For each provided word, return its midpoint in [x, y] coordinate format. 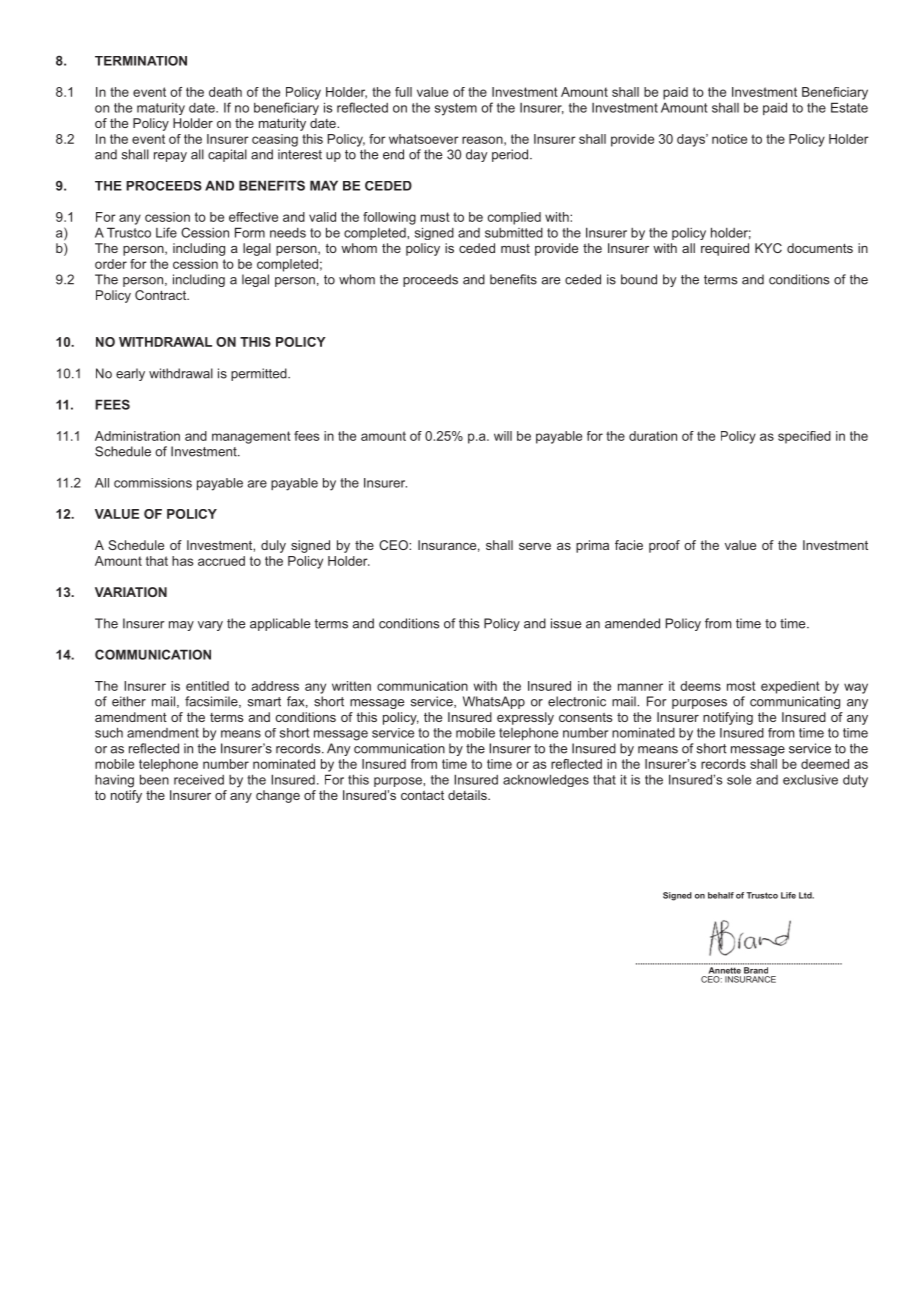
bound [639, 279]
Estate [849, 107]
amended [632, 623]
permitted [260, 374]
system [456, 109]
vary [210, 626]
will [503, 436]
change [278, 796]
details [468, 795]
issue [566, 623]
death [225, 92]
